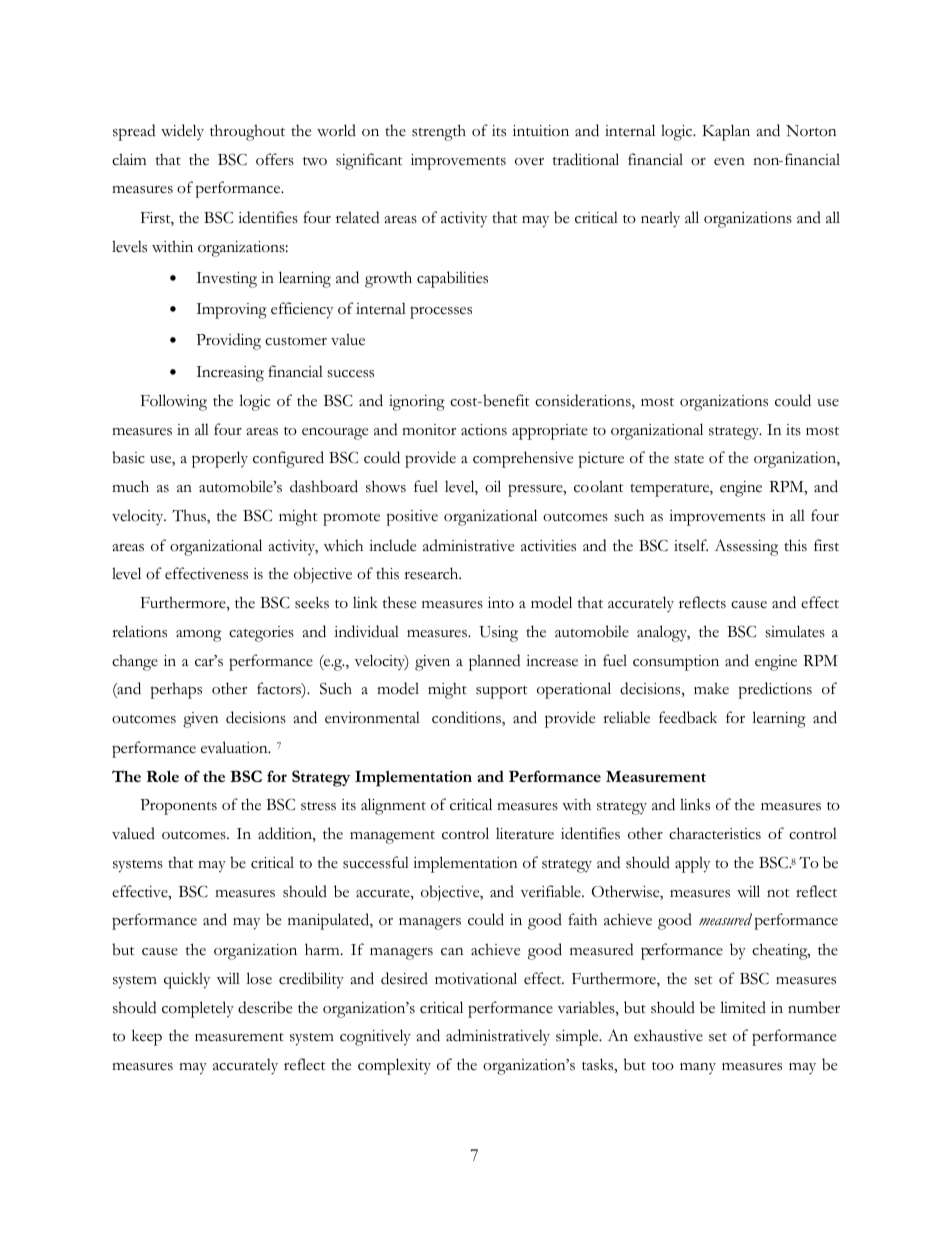 The height and width of the document is (1233, 952). What do you see at coordinates (417, 403) in the document?
I see `ignoring` at bounding box center [417, 403].
